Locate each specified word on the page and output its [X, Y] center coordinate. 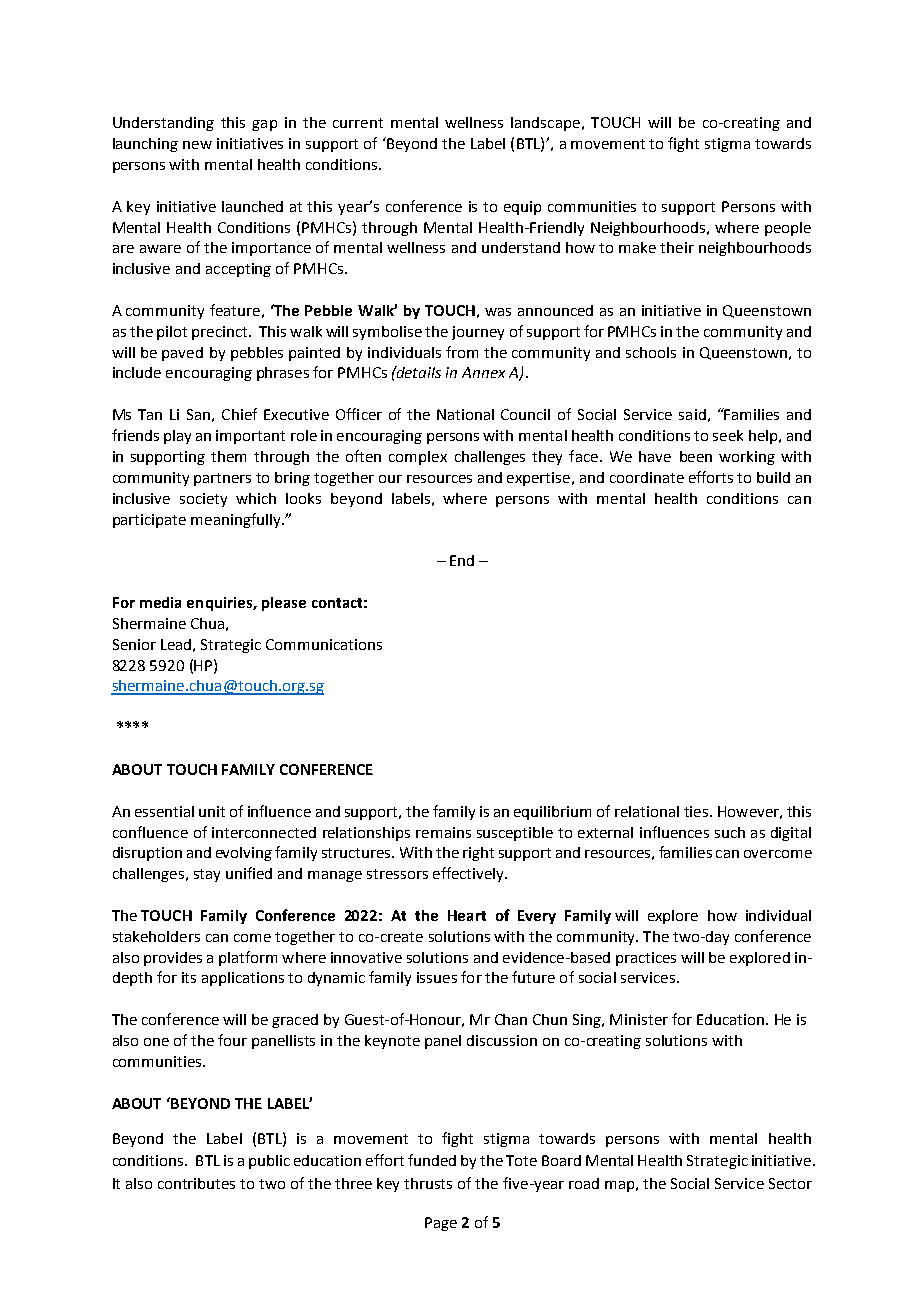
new [197, 145]
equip [522, 208]
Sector [790, 1183]
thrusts [428, 1183]
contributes [196, 1183]
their [677, 247]
